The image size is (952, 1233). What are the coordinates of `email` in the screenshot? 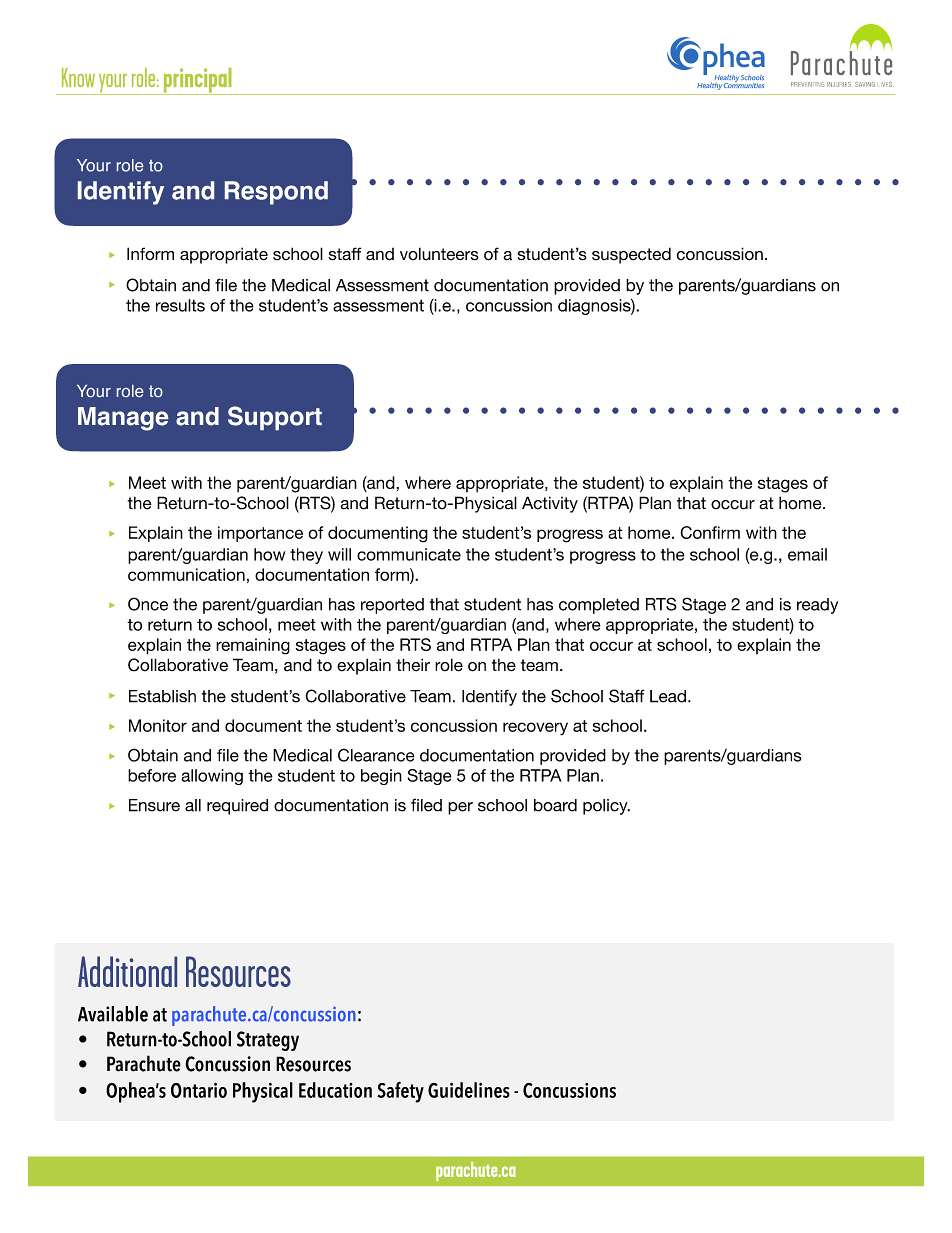 It's located at (807, 554).
